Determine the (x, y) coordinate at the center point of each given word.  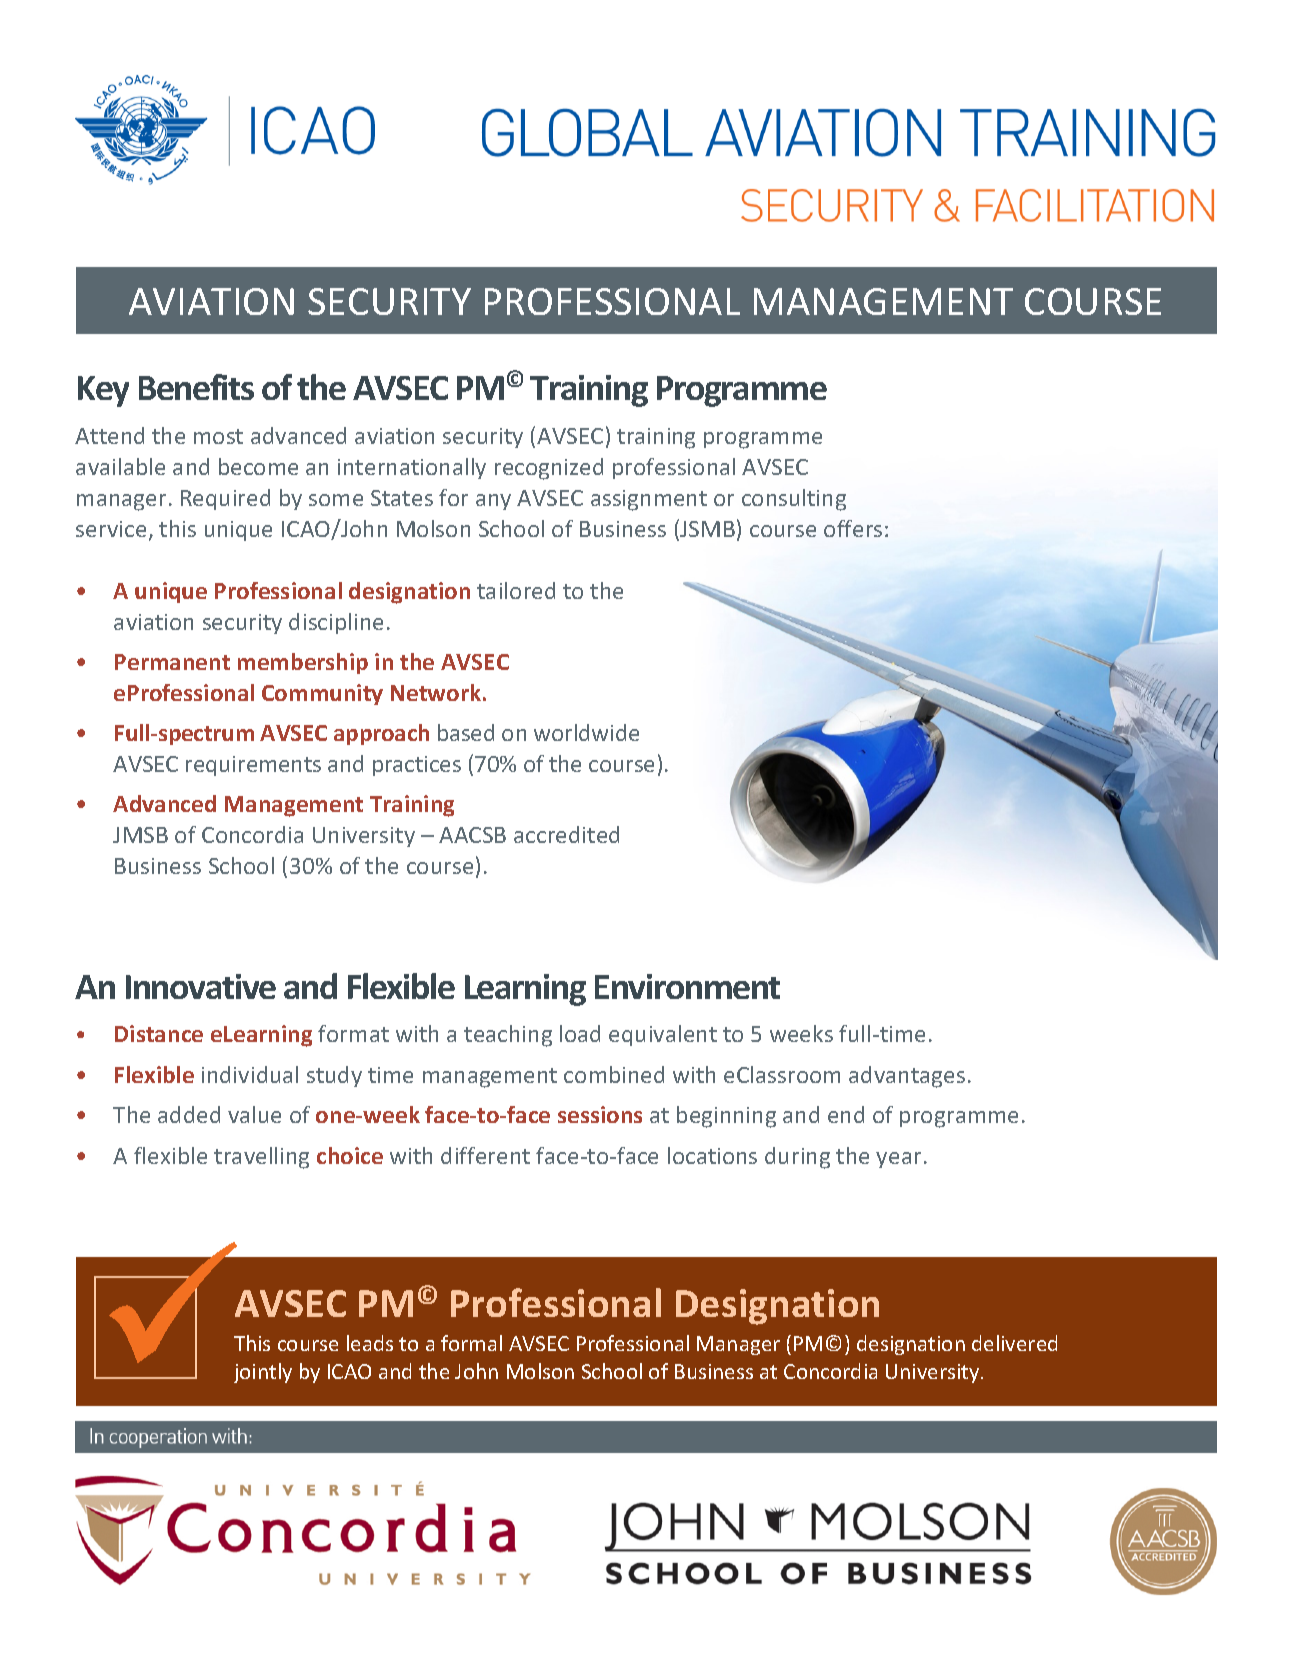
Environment (687, 986)
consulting (794, 500)
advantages (907, 1077)
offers (853, 528)
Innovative (201, 986)
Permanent (172, 662)
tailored (516, 590)
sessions (600, 1114)
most (218, 436)
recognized (549, 469)
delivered (1014, 1343)
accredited (566, 834)
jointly (263, 1373)
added (189, 1114)
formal (471, 1343)
